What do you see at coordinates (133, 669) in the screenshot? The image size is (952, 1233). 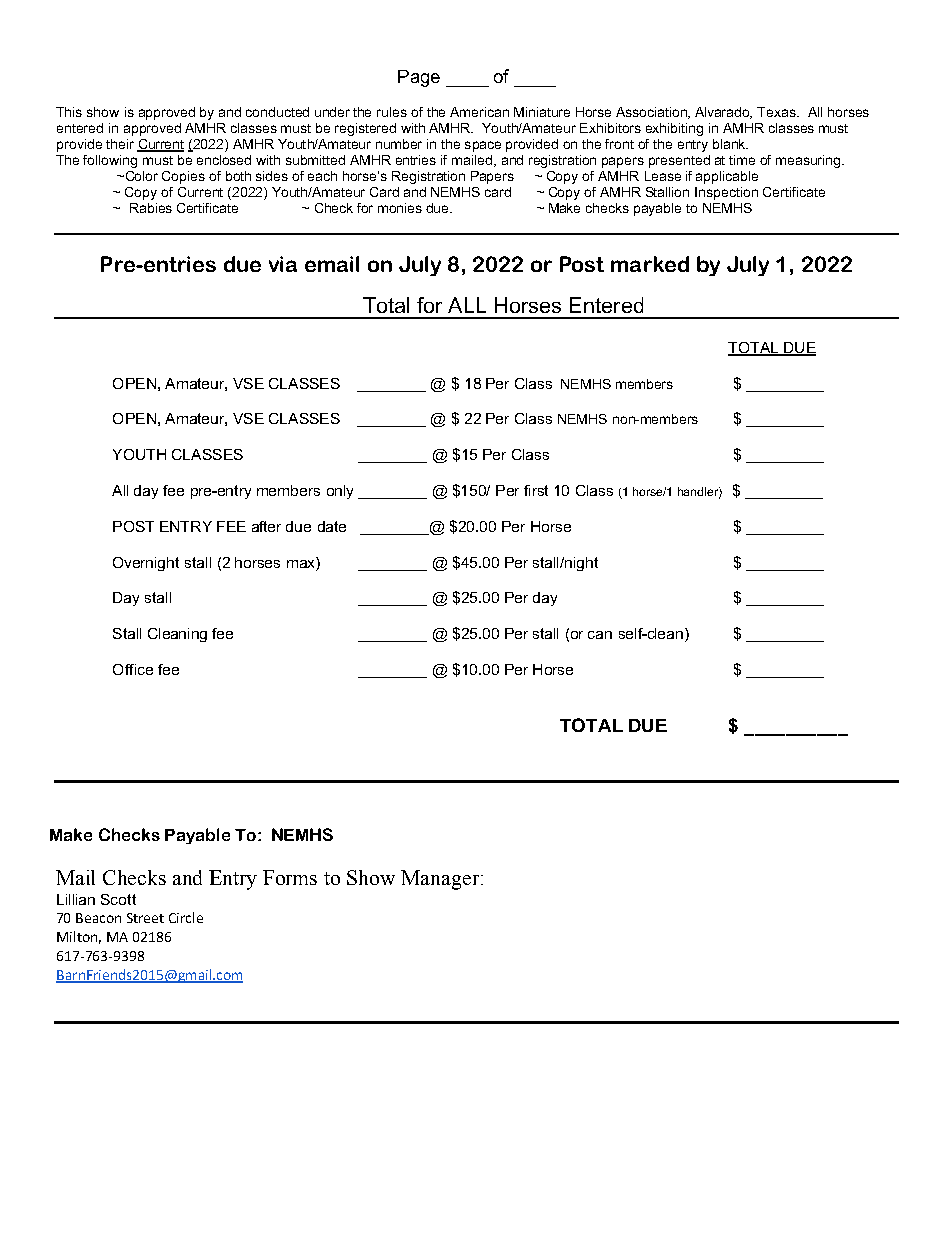 I see `Office` at bounding box center [133, 669].
